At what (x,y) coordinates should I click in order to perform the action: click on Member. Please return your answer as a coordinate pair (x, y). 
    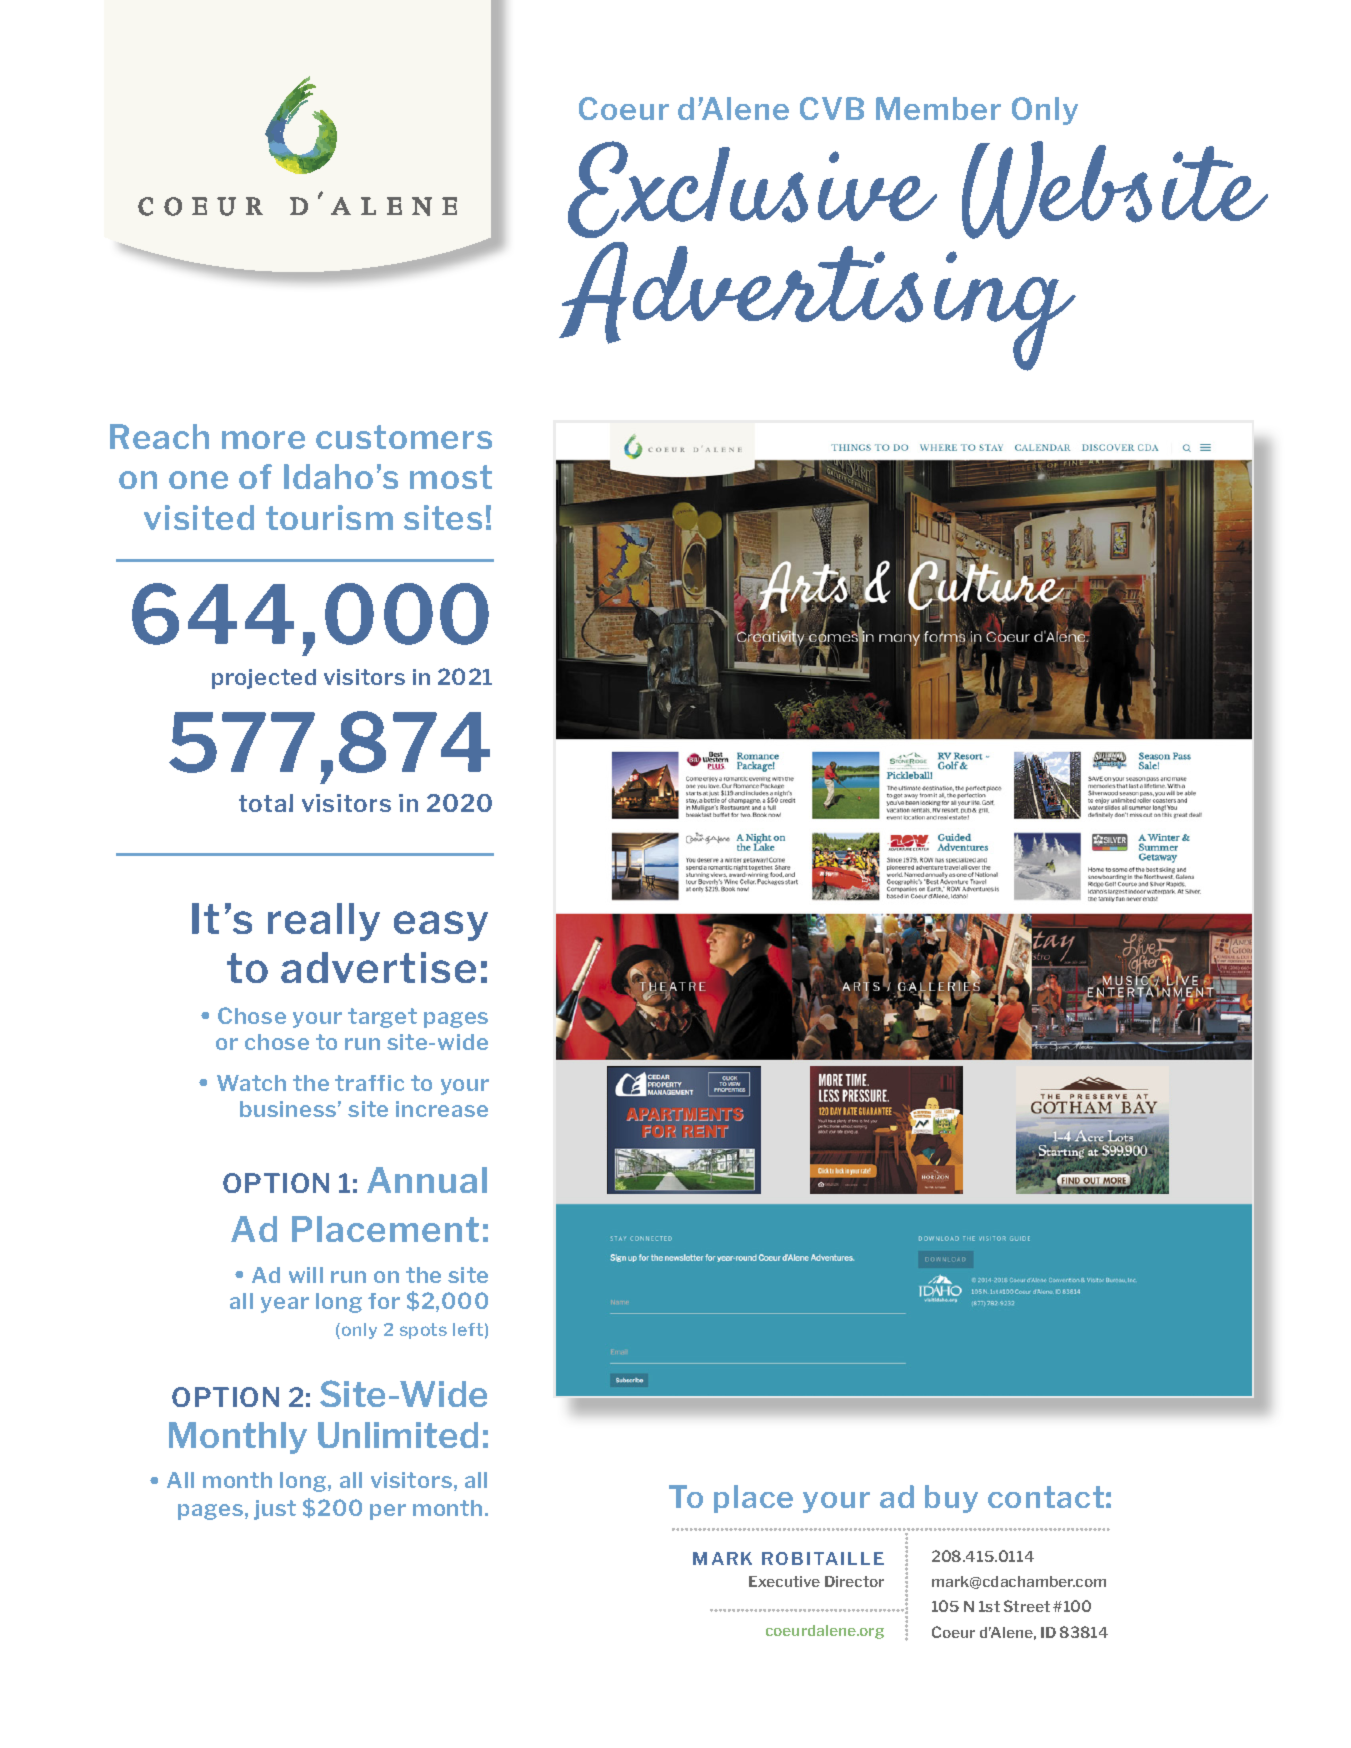
    Looking at the image, I should click on (938, 108).
